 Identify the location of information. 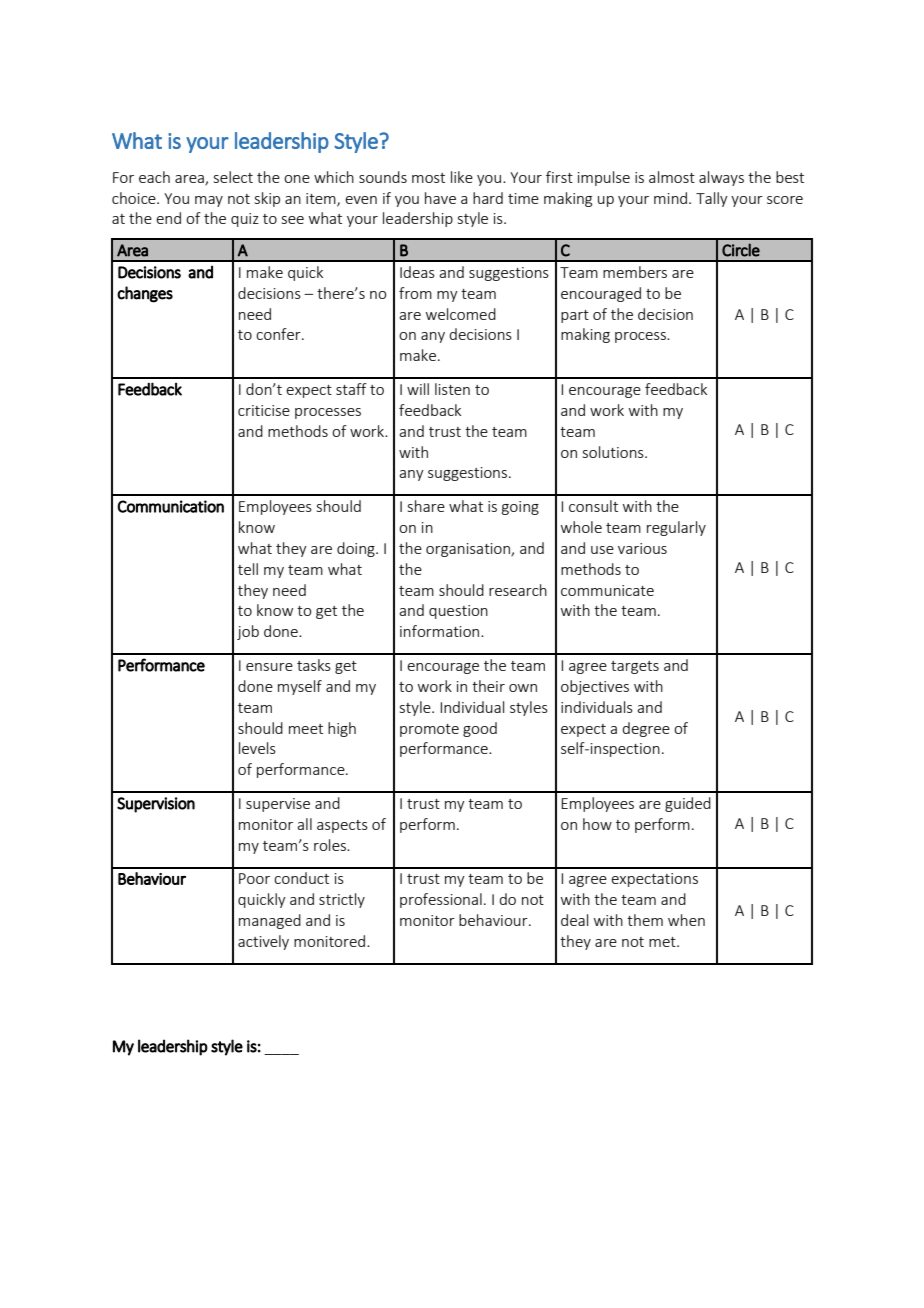
(441, 631).
